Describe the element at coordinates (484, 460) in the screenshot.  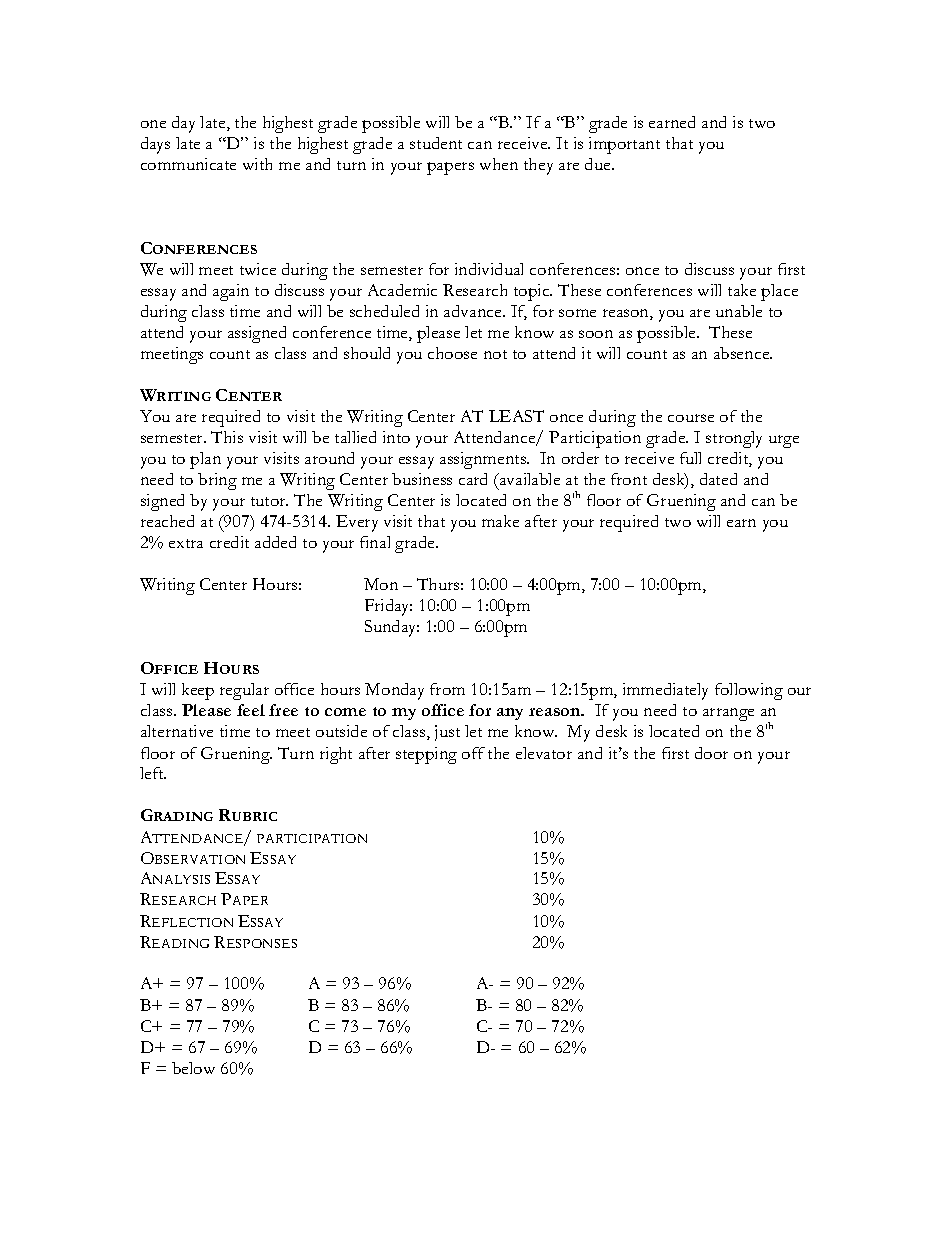
I see `assignments` at that location.
